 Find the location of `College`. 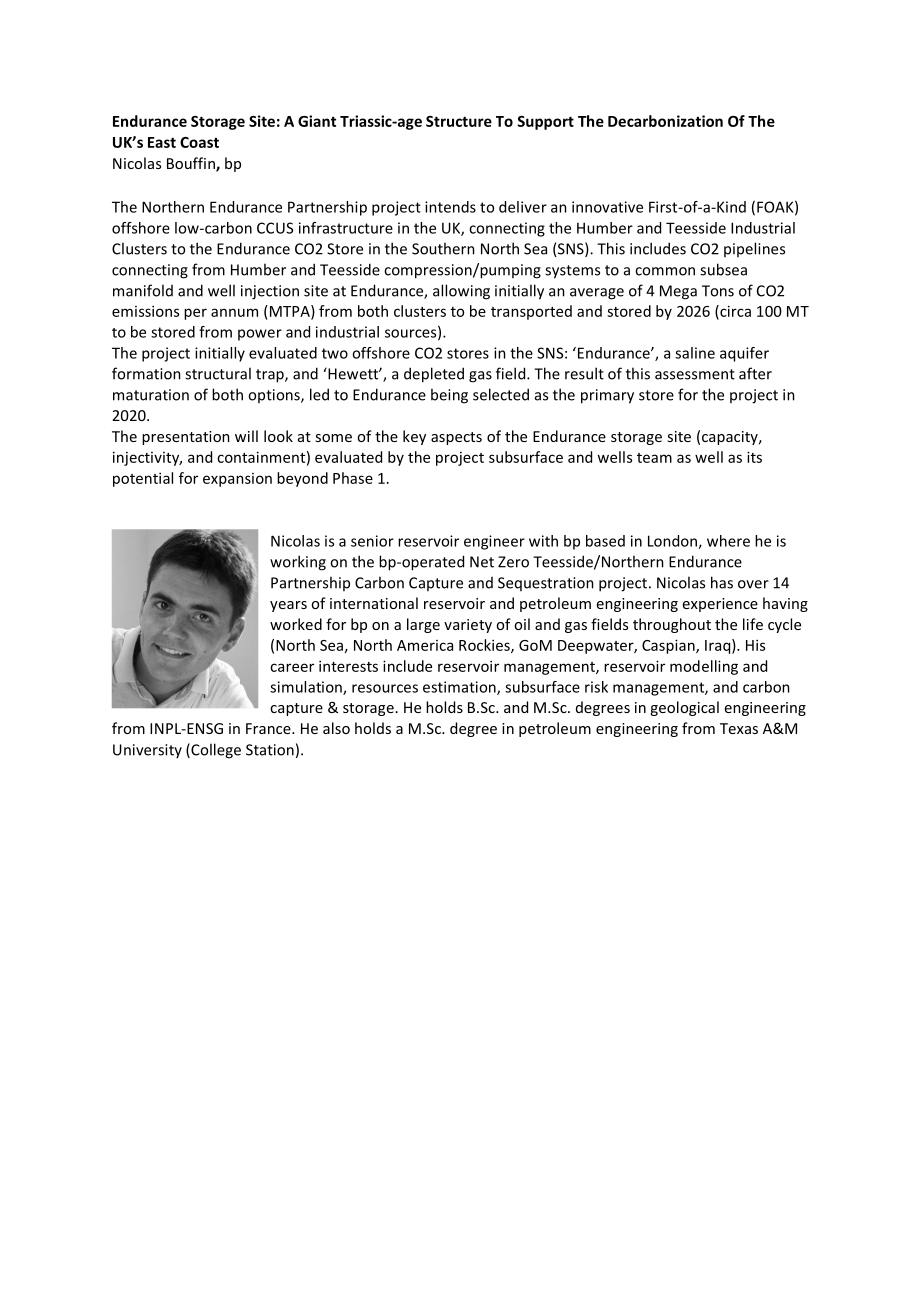

College is located at coordinates (215, 751).
